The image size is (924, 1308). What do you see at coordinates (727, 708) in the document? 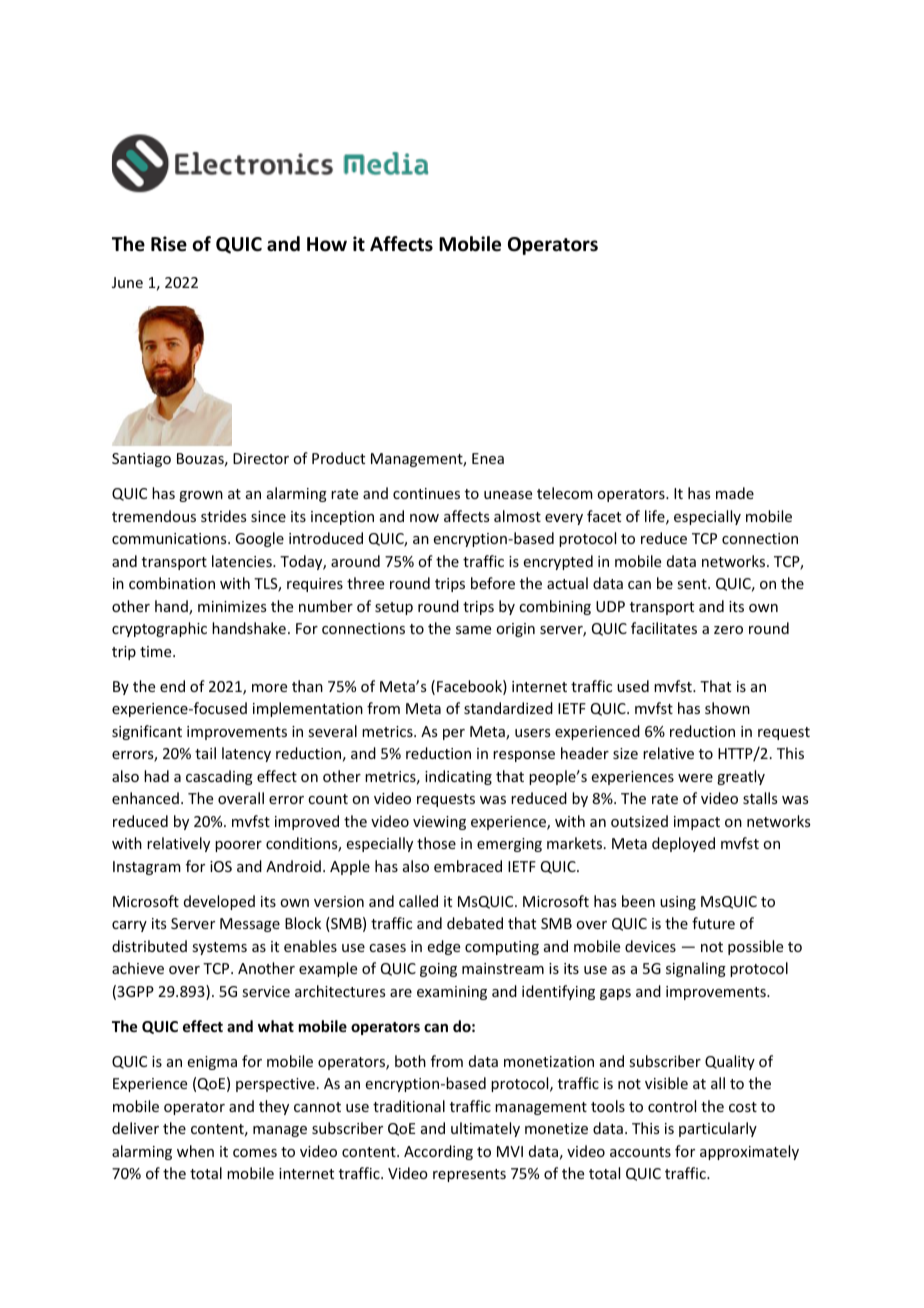
I see `shown` at bounding box center [727, 708].
